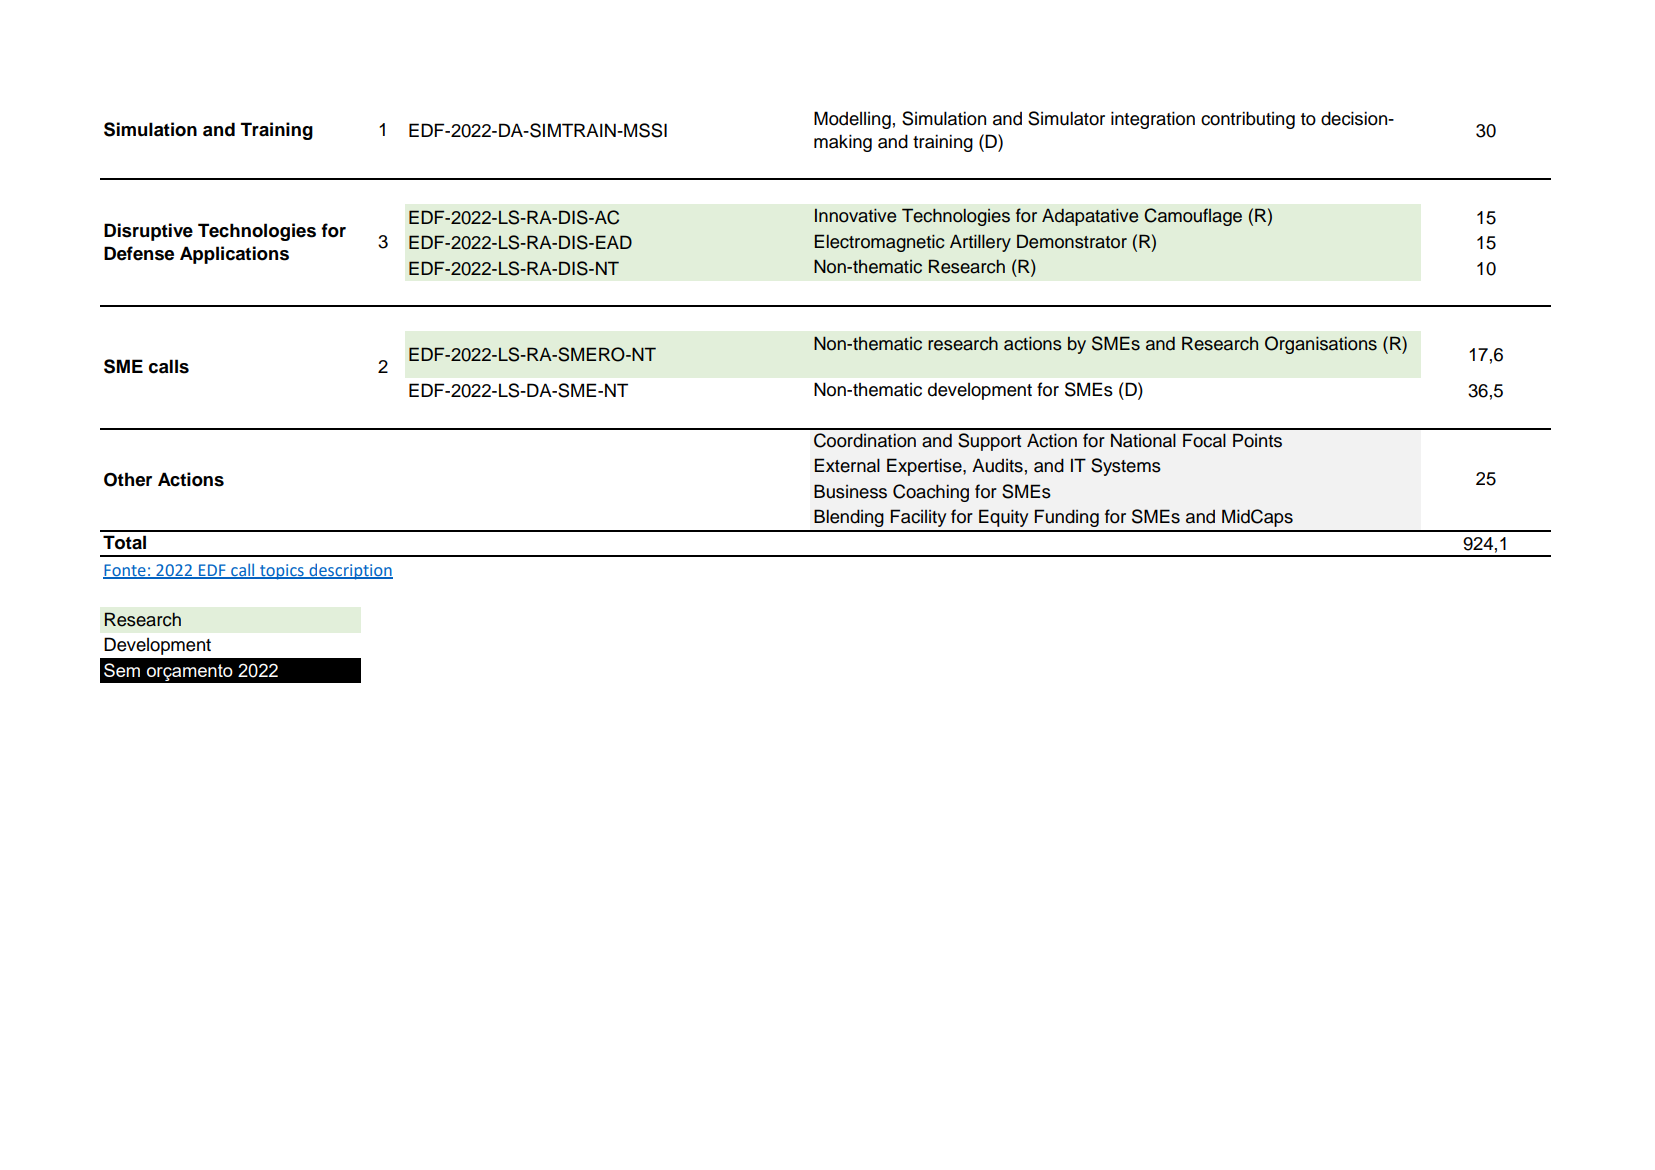 The image size is (1655, 1170). What do you see at coordinates (852, 120) in the page?
I see `Modelling` at bounding box center [852, 120].
